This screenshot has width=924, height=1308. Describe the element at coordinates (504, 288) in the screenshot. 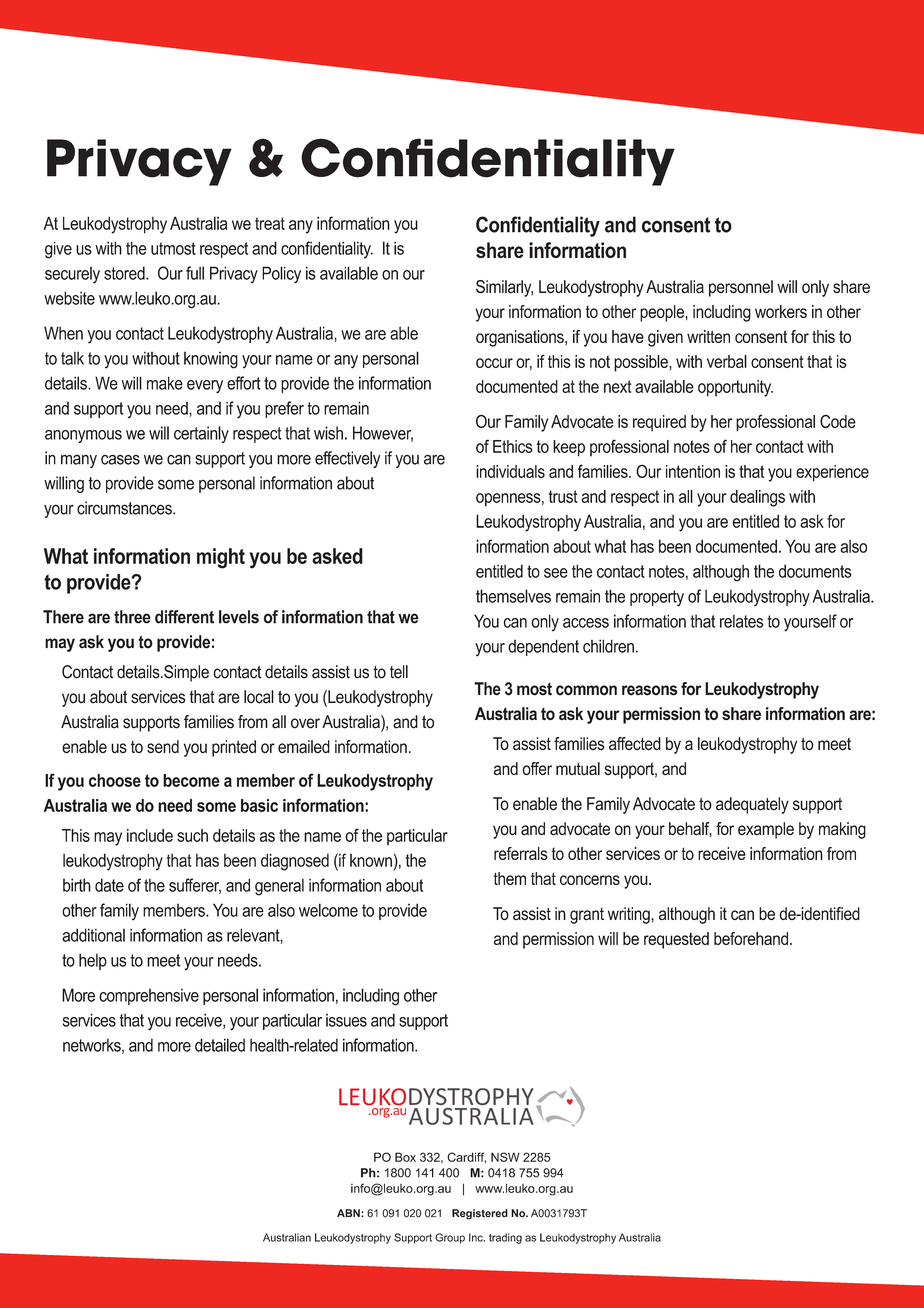

I see `Similarly` at that location.
